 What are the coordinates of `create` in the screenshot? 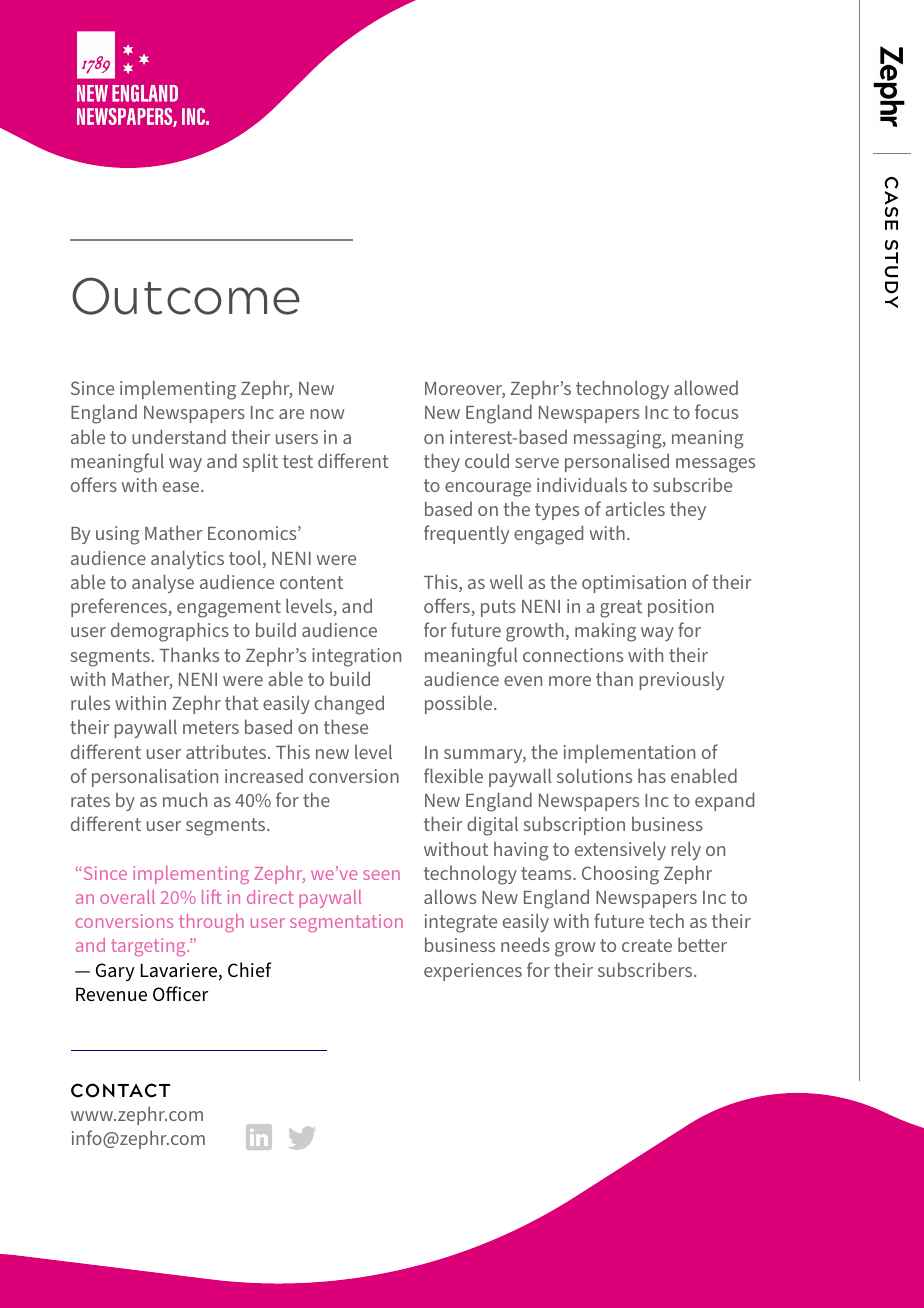 It's located at (647, 945).
